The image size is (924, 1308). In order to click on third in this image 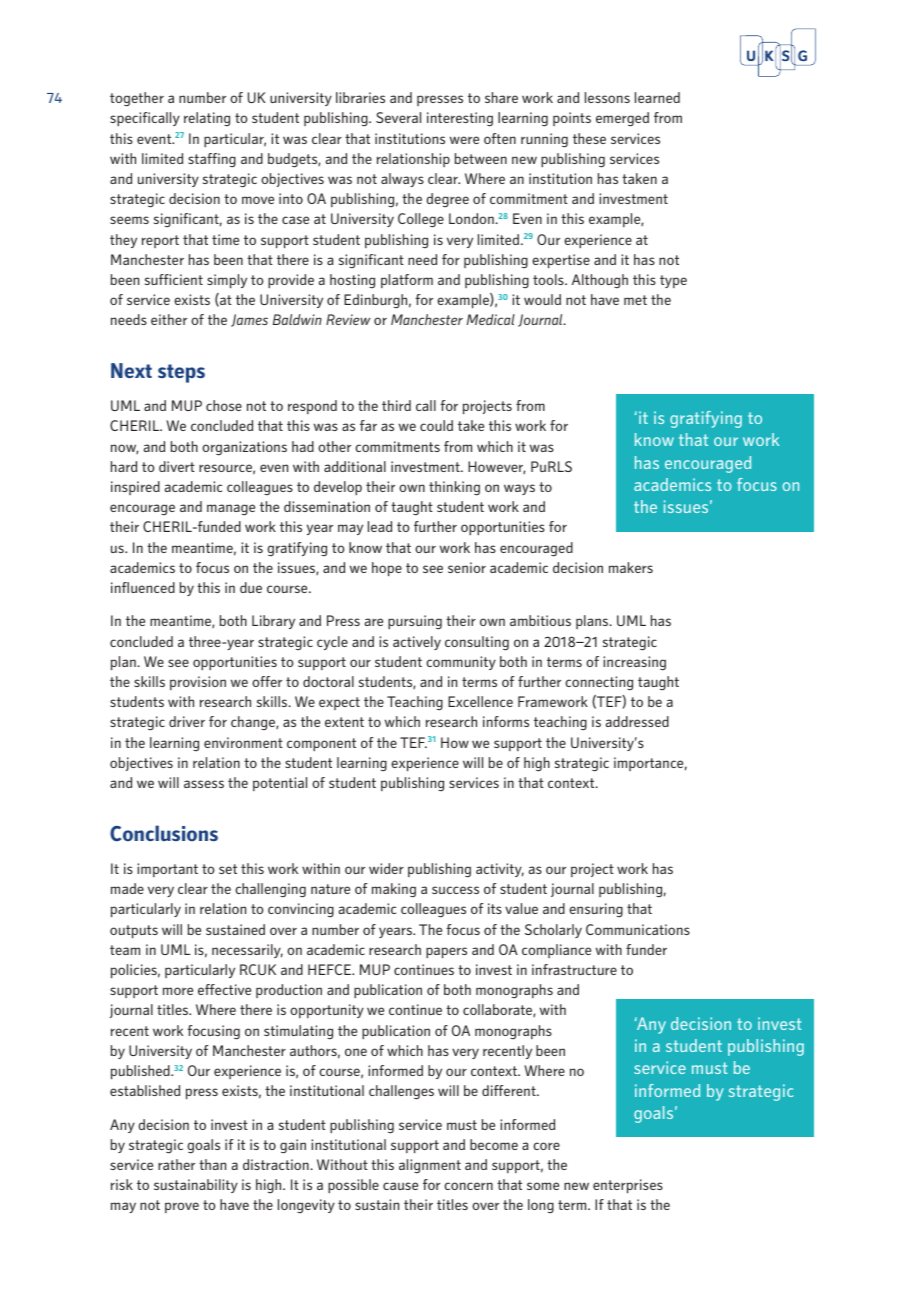, I will do `click(396, 405)`.
